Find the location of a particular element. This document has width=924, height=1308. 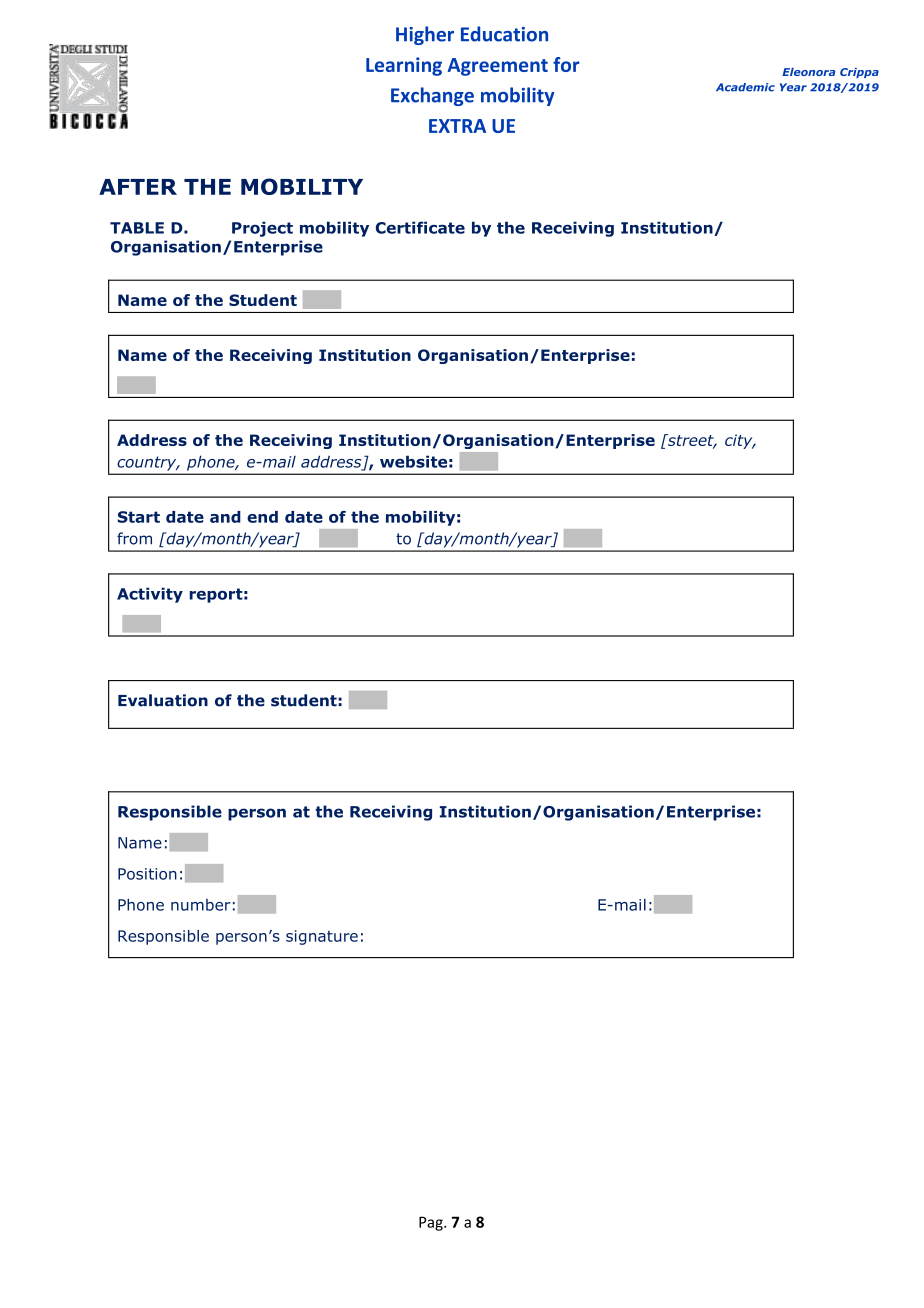

Exchange is located at coordinates (432, 96).
